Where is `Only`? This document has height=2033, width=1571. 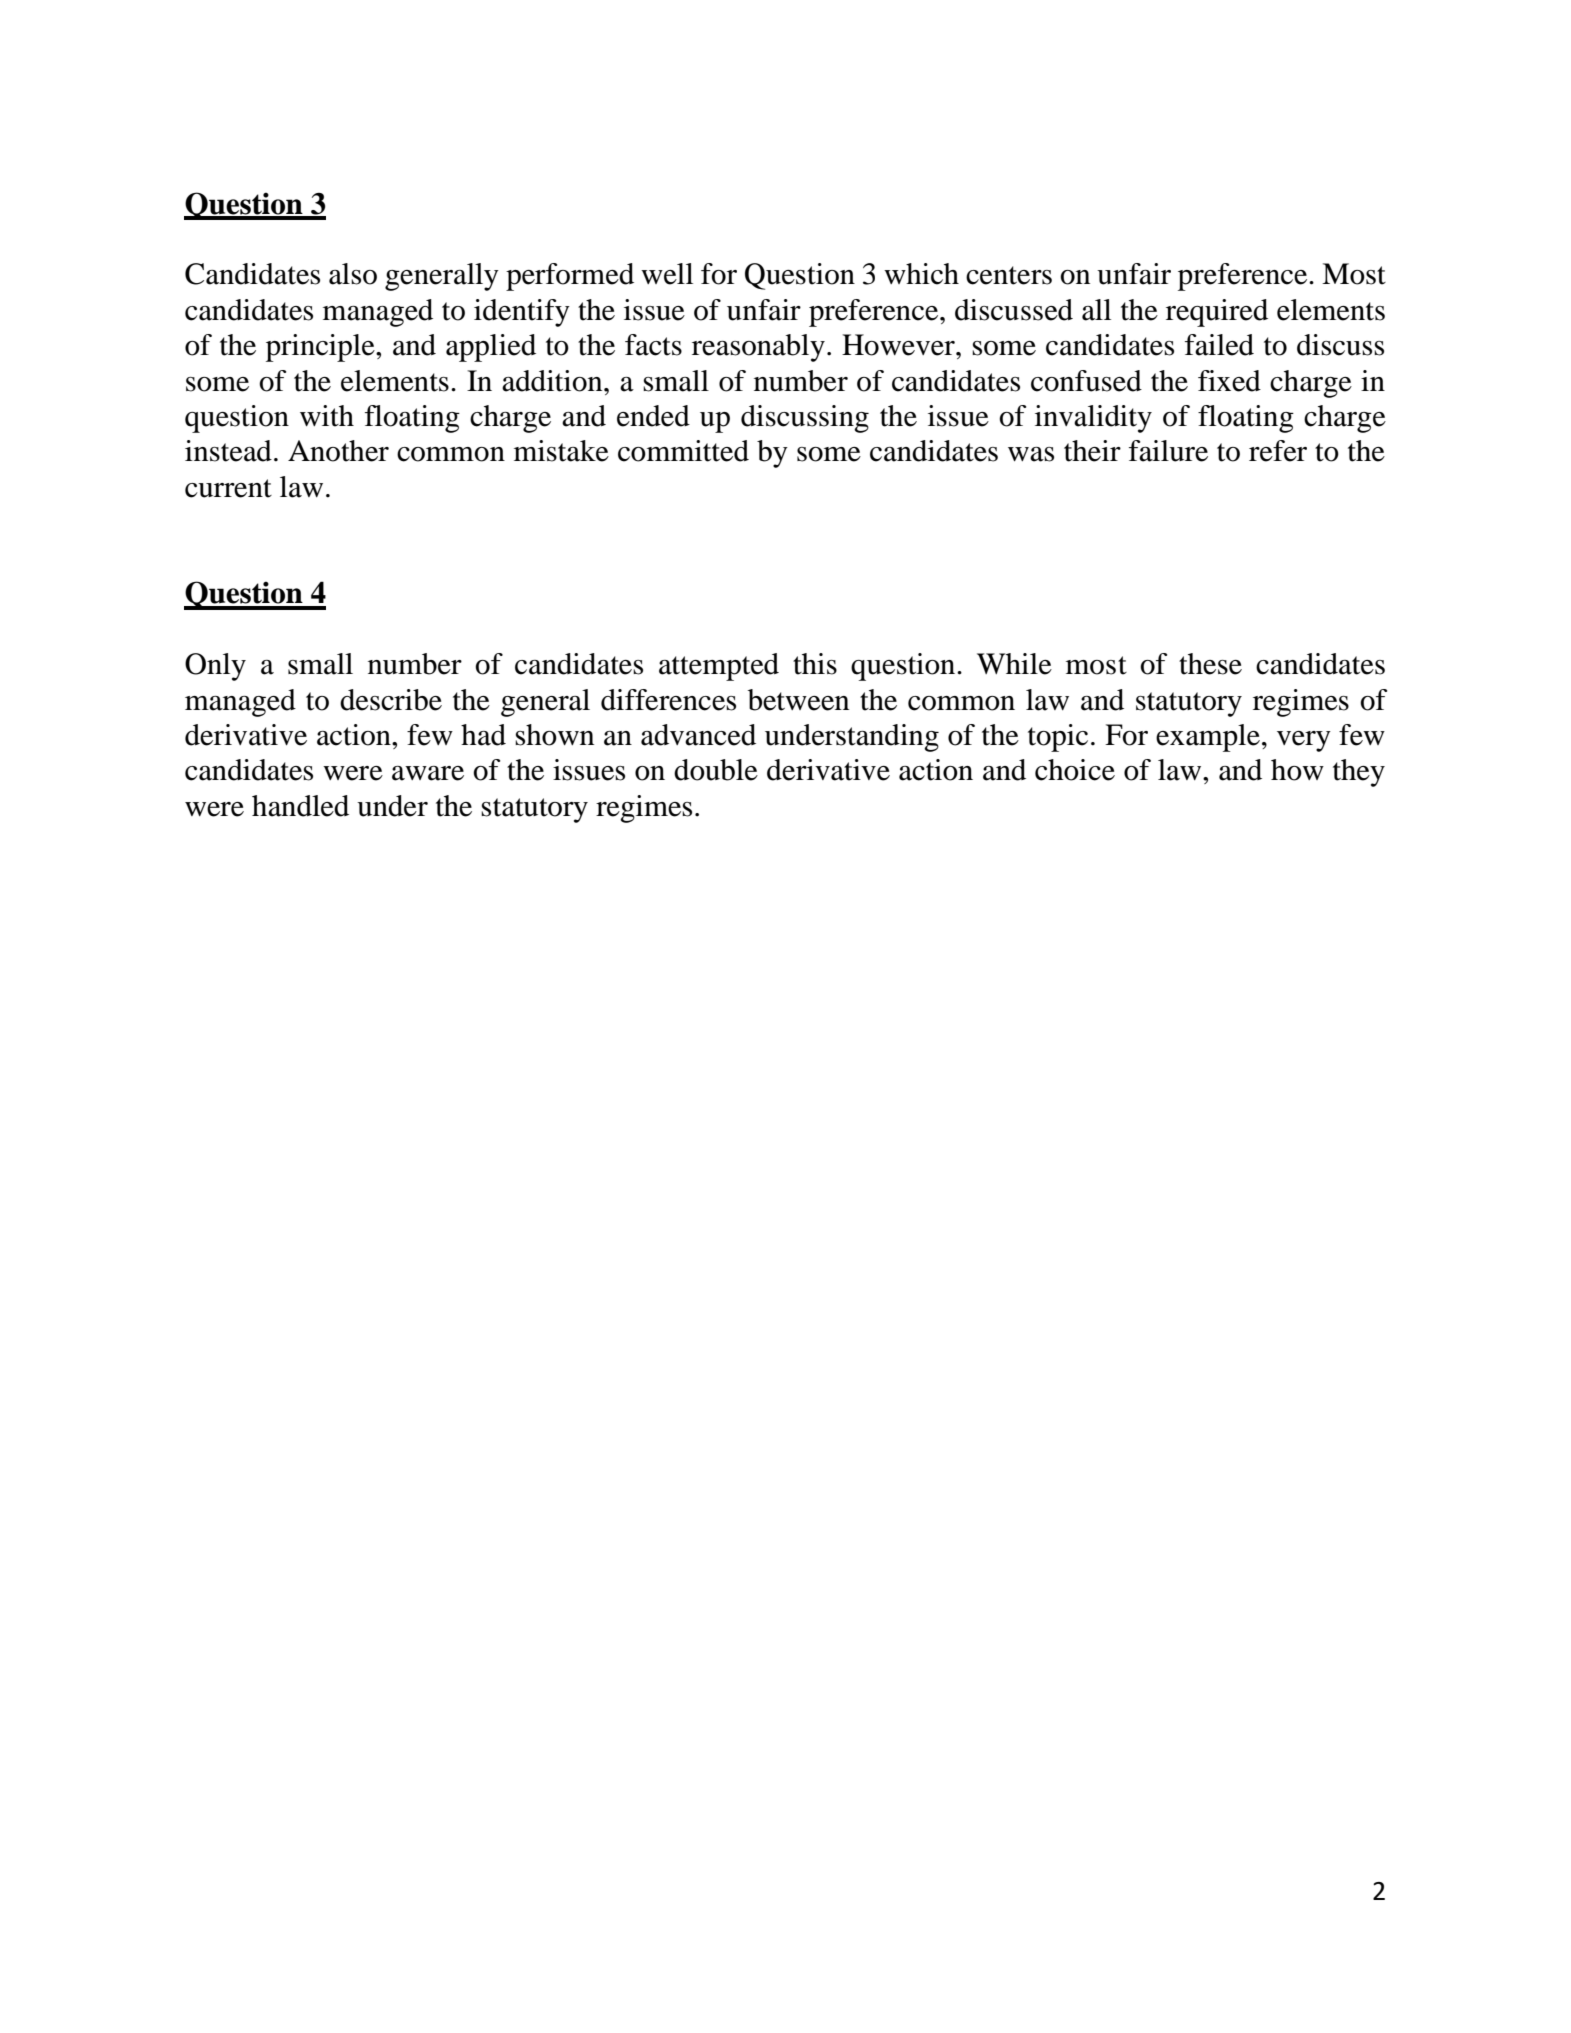
Only is located at coordinates (215, 667).
